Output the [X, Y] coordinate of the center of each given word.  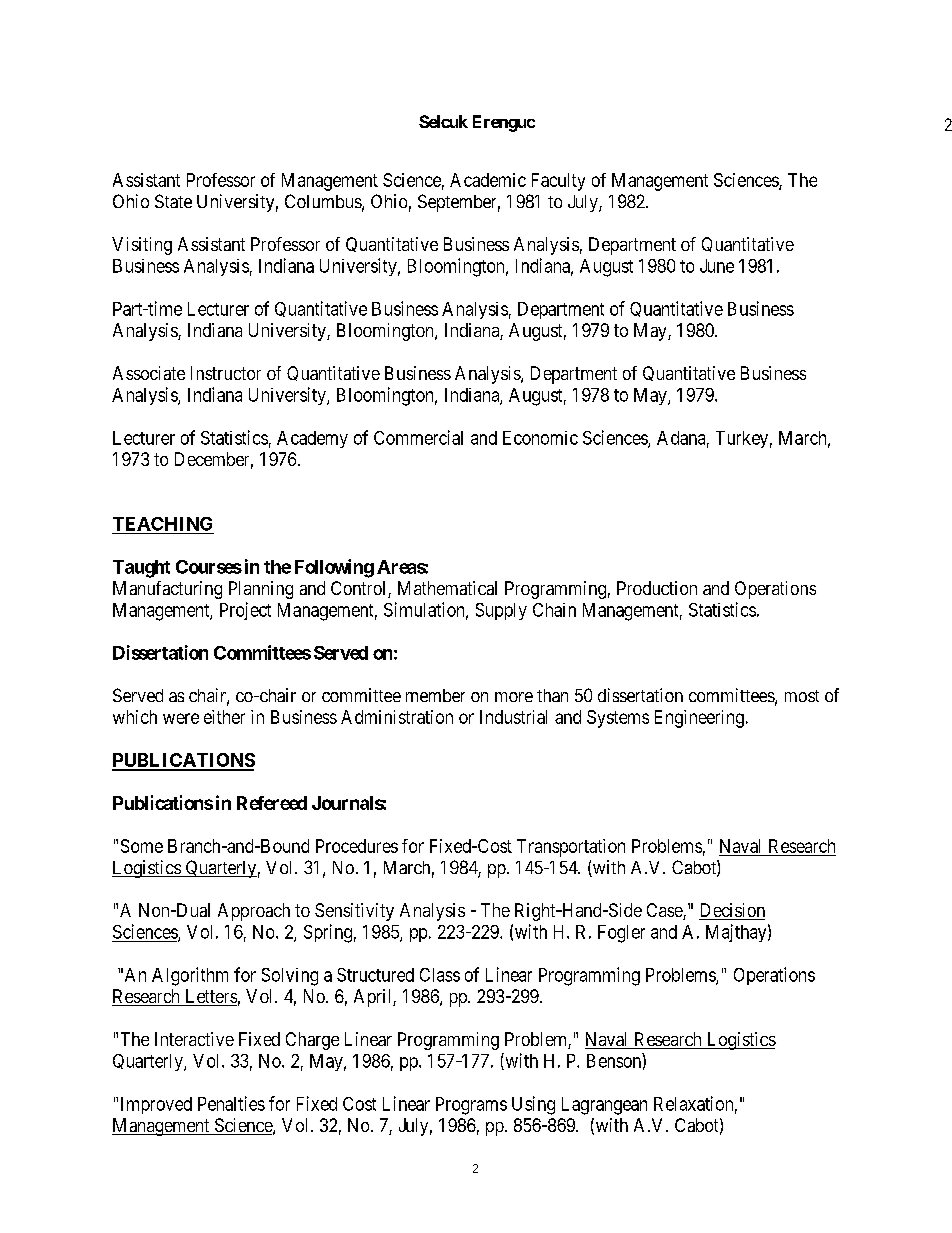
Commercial [418, 437]
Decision [732, 911]
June [717, 266]
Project [245, 611]
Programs [471, 1106]
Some [142, 846]
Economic [540, 438]
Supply [501, 611]
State [173, 201]
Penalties [231, 1103]
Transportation [571, 848]
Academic [488, 180]
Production [657, 588]
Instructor [226, 373]
